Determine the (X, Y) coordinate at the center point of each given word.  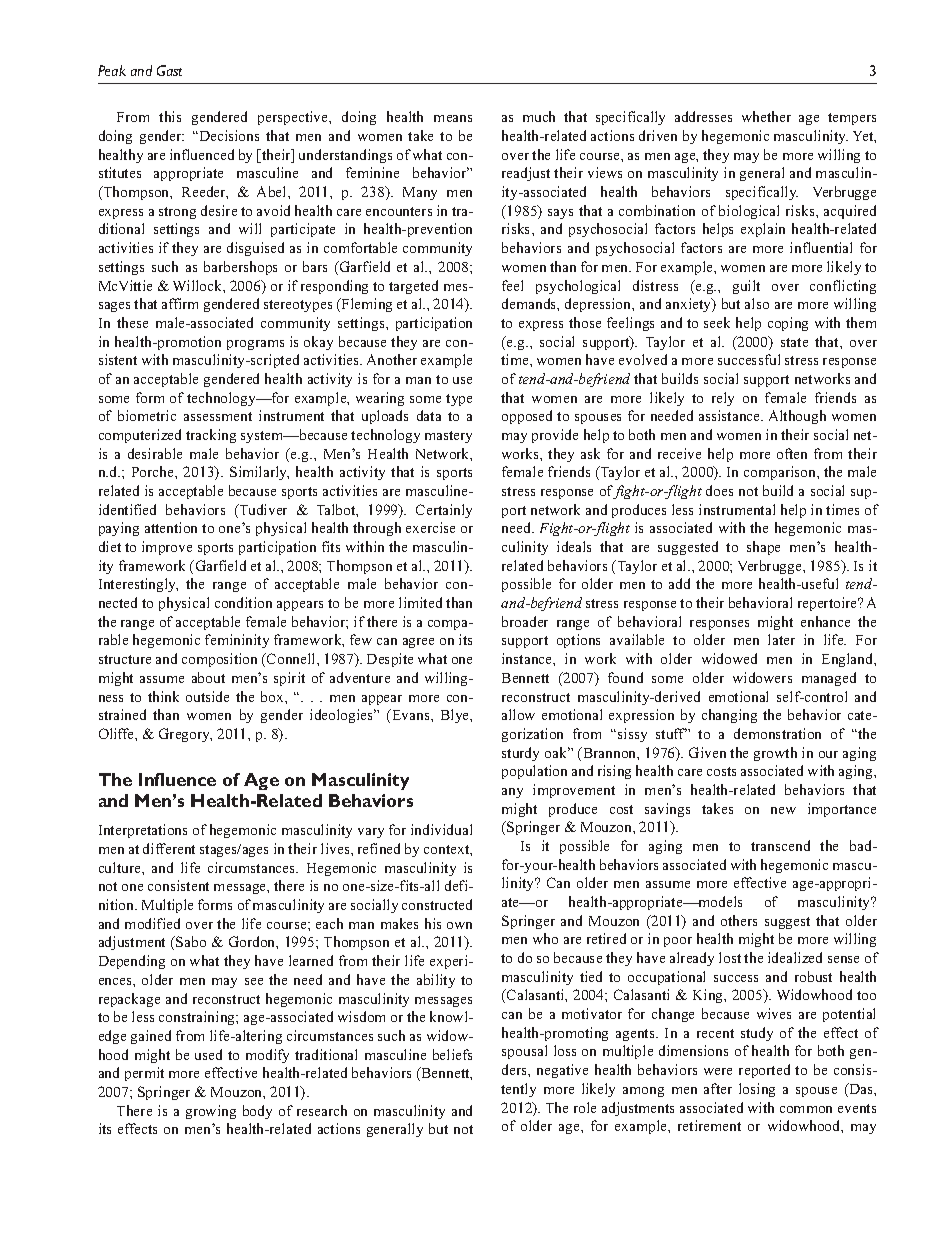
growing (211, 1112)
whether (766, 116)
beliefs (452, 1054)
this (170, 116)
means (453, 118)
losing (757, 1090)
